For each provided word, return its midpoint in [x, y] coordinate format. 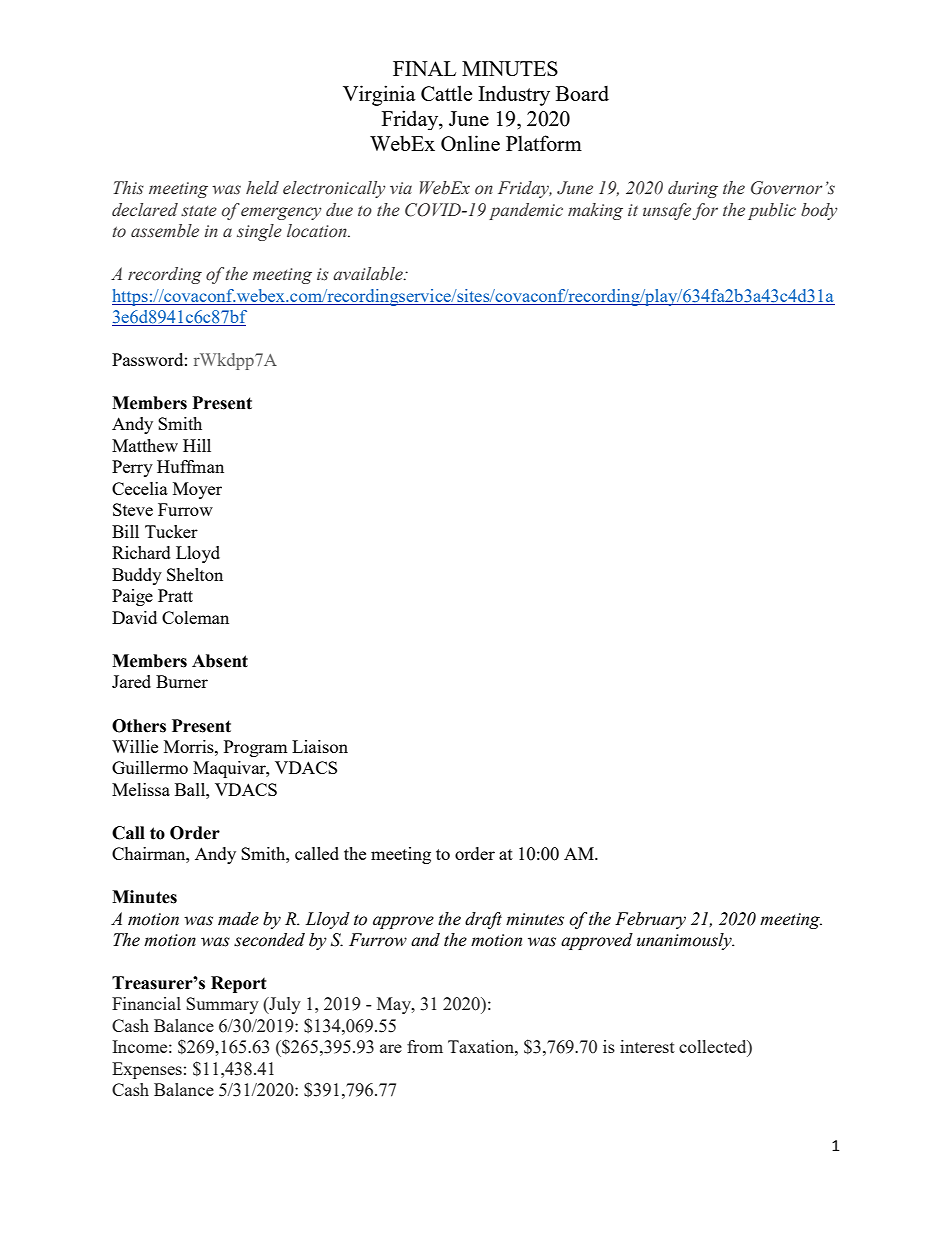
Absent [220, 661]
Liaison [320, 746]
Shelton [195, 574]
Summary [222, 1005]
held [262, 188]
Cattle [446, 93]
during [693, 189]
